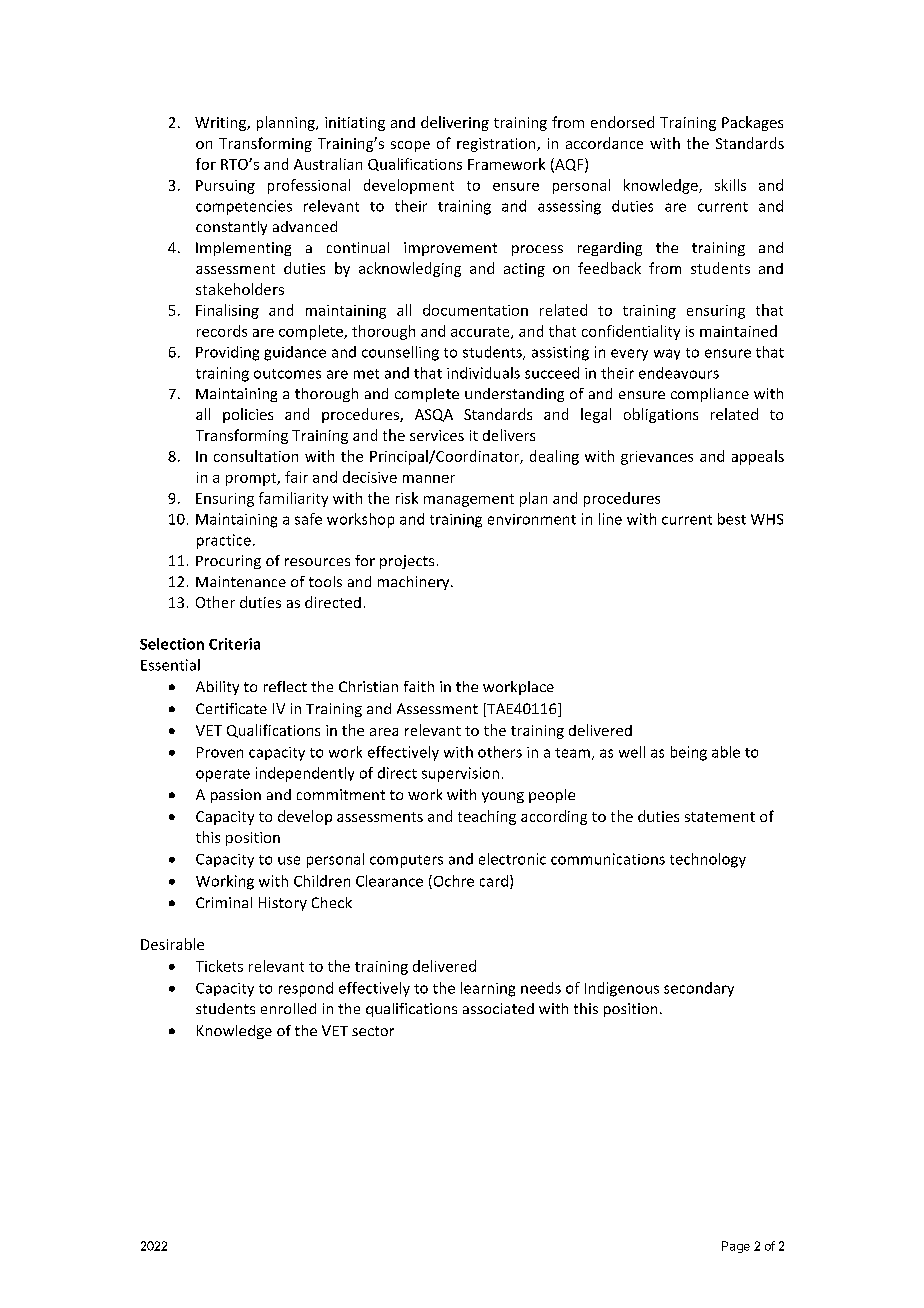  I want to click on registration, so click(497, 145).
